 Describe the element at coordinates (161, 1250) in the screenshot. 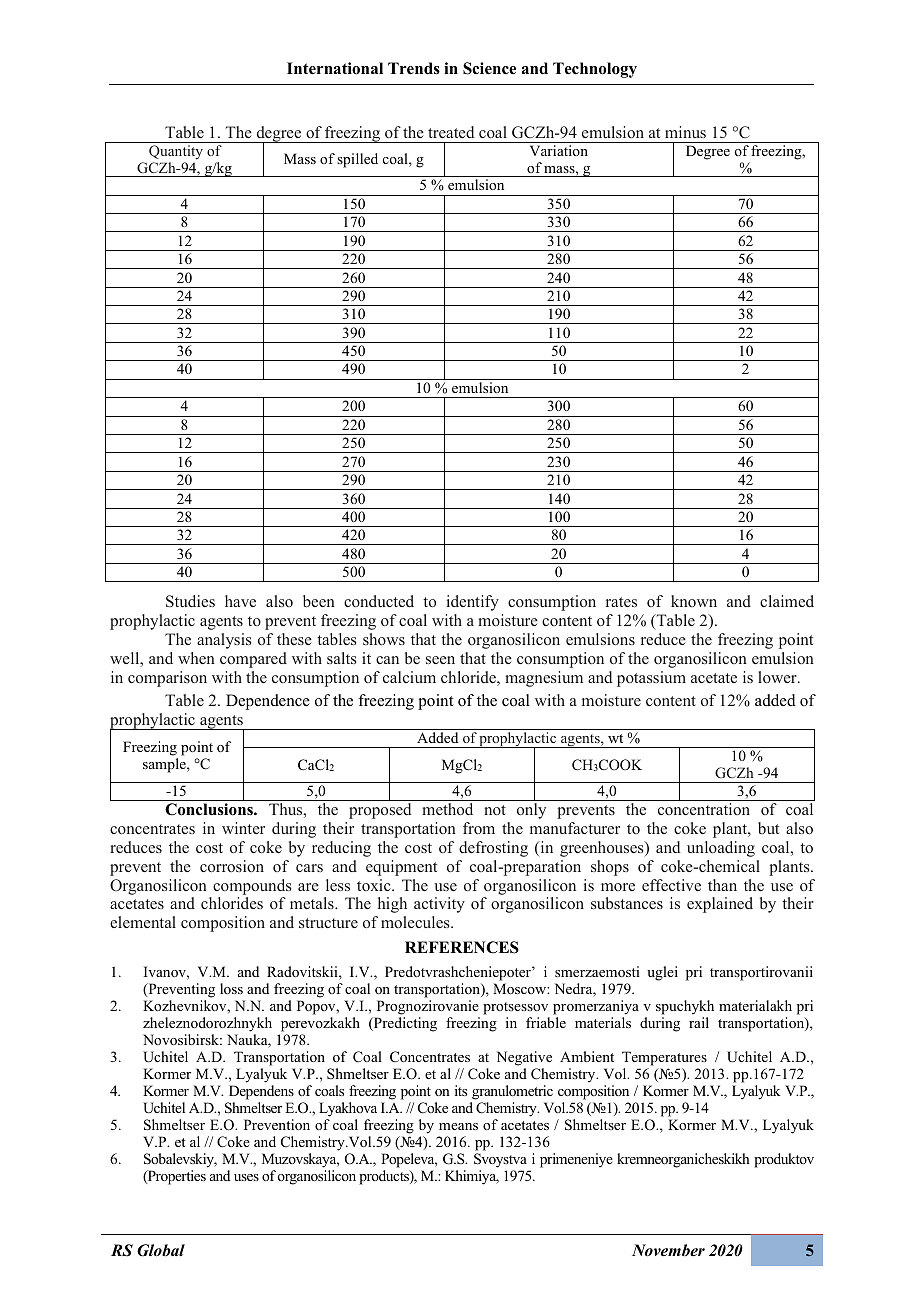

I see `Global` at that location.
